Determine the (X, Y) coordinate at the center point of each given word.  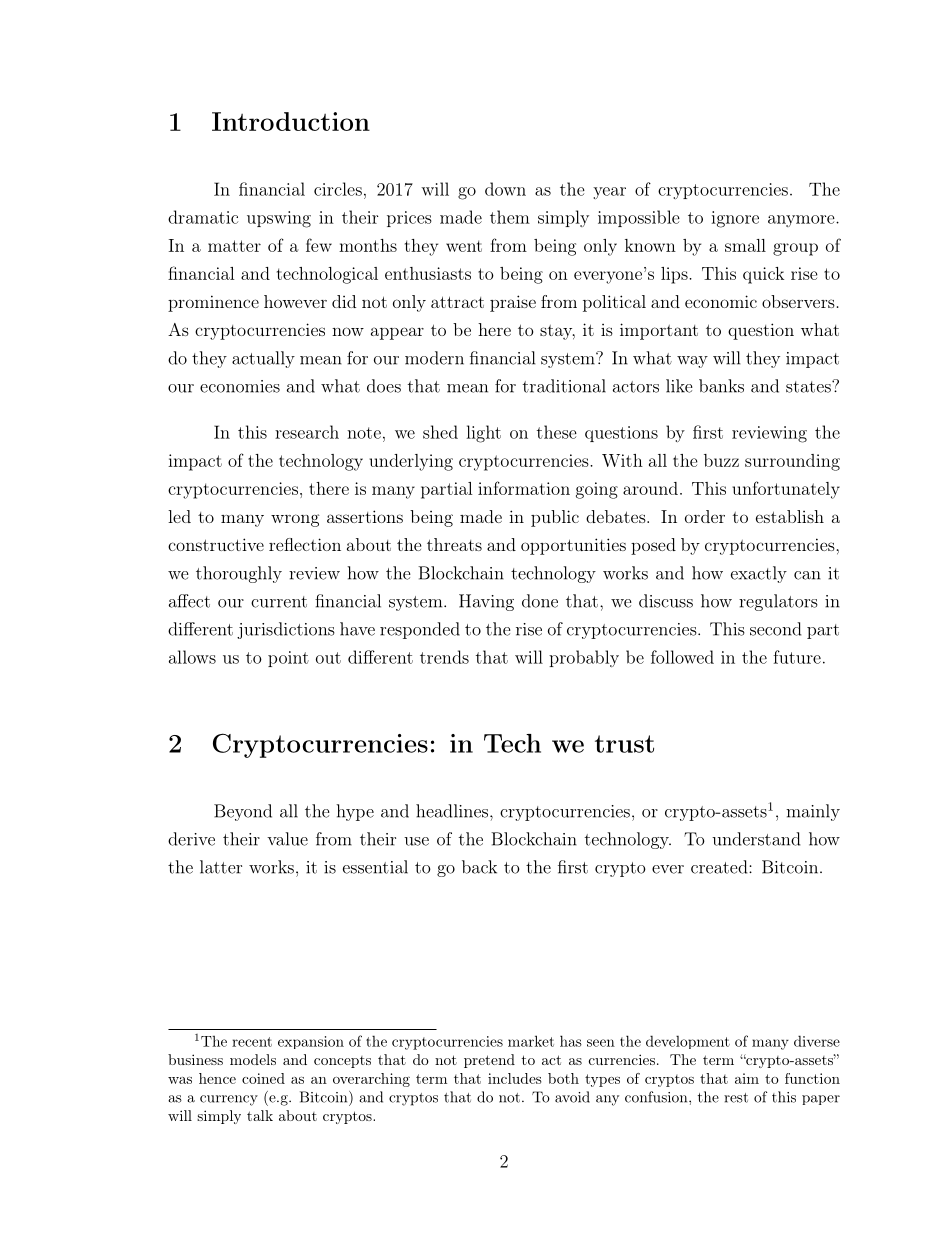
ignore (735, 219)
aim (747, 1078)
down (505, 189)
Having (486, 602)
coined (263, 1078)
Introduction (291, 121)
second (775, 629)
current (279, 602)
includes (515, 1078)
